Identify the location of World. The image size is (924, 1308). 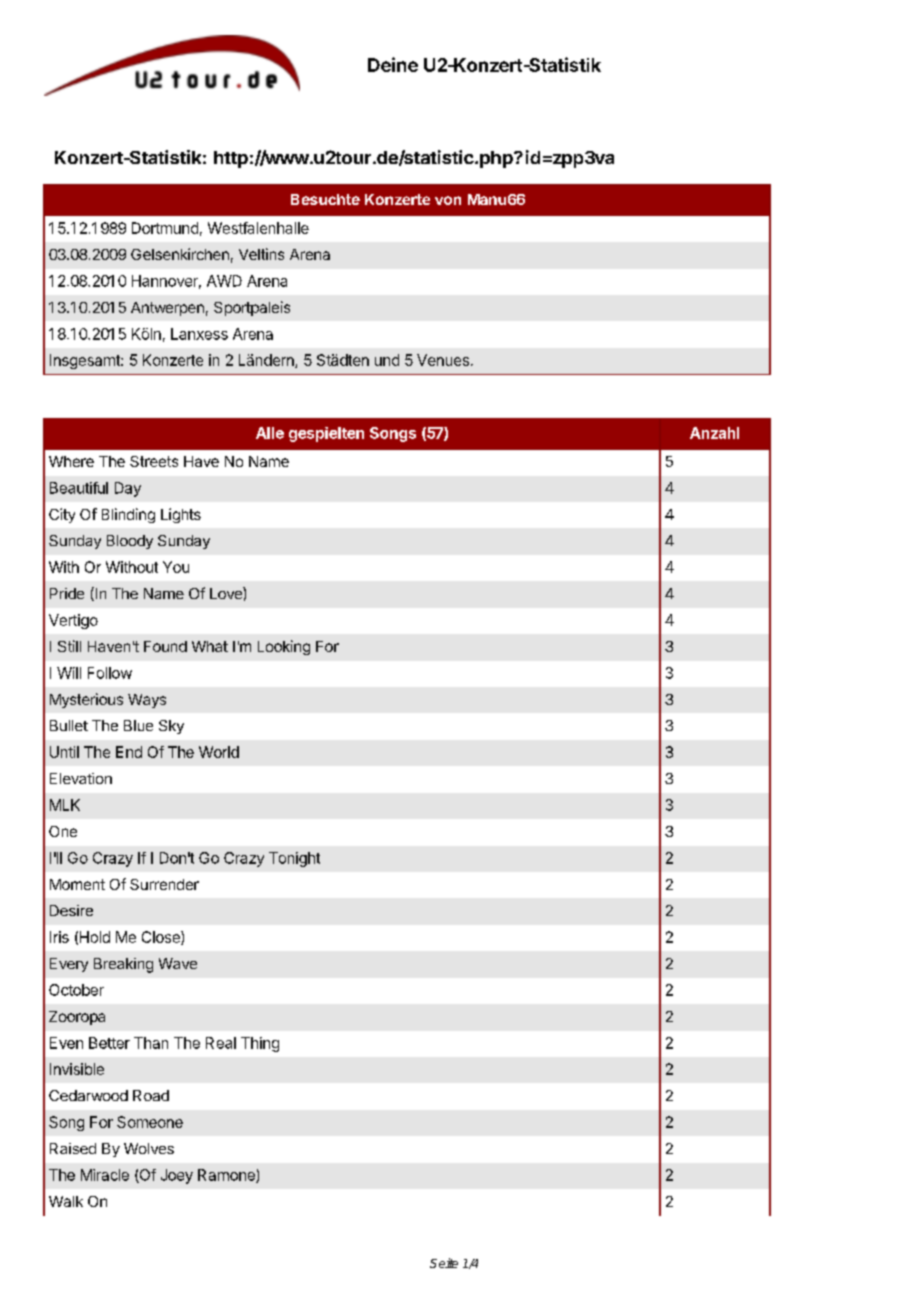
(219, 752).
